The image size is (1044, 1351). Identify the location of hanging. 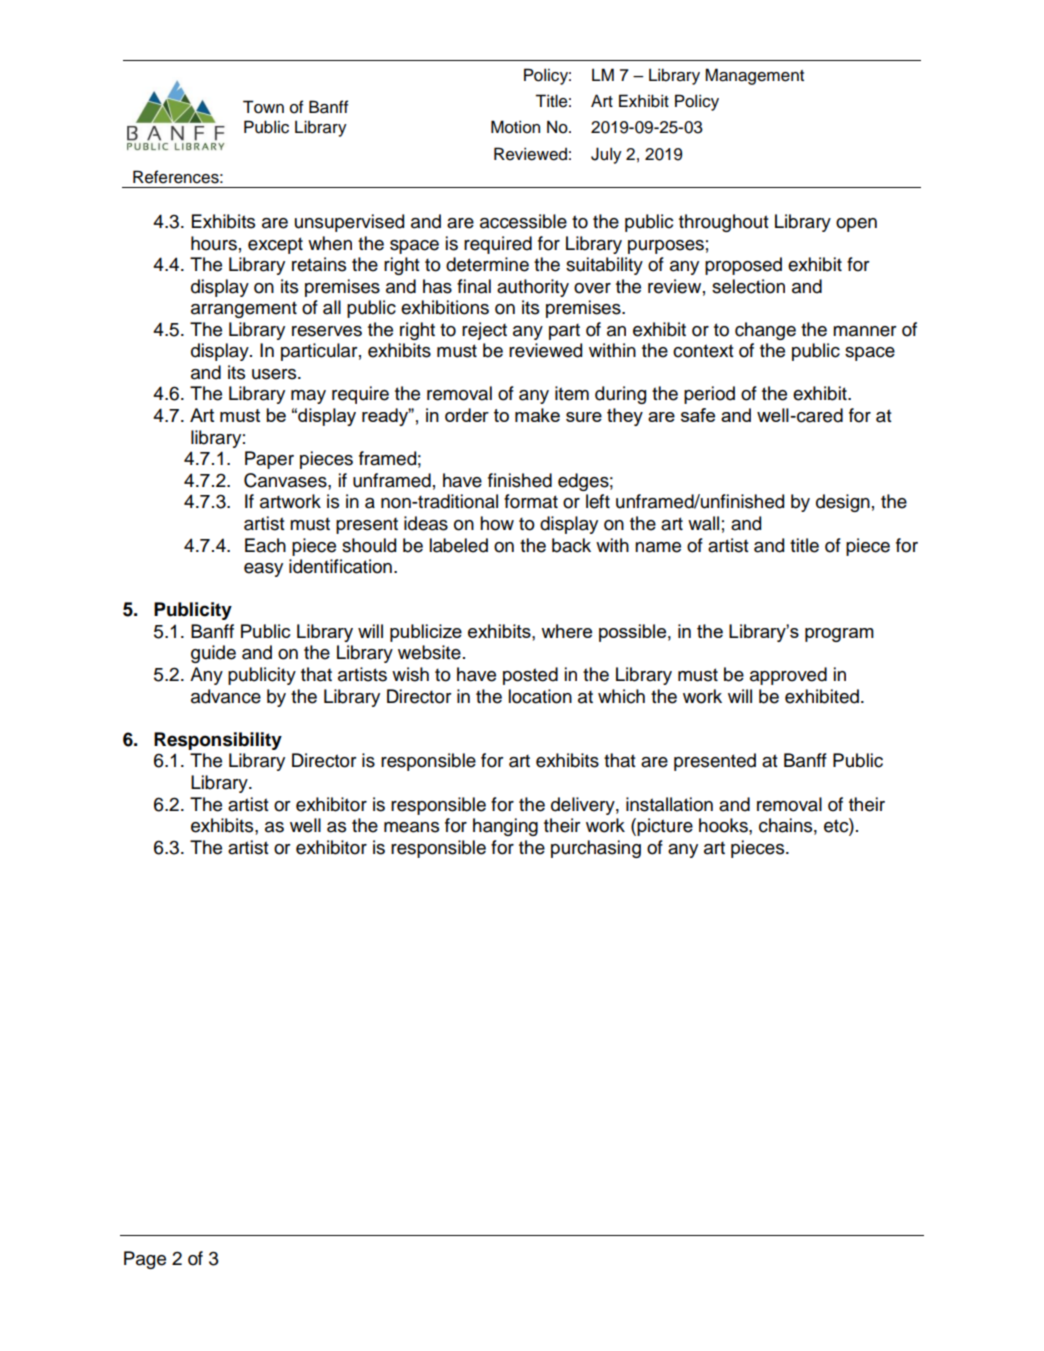
(505, 827).
